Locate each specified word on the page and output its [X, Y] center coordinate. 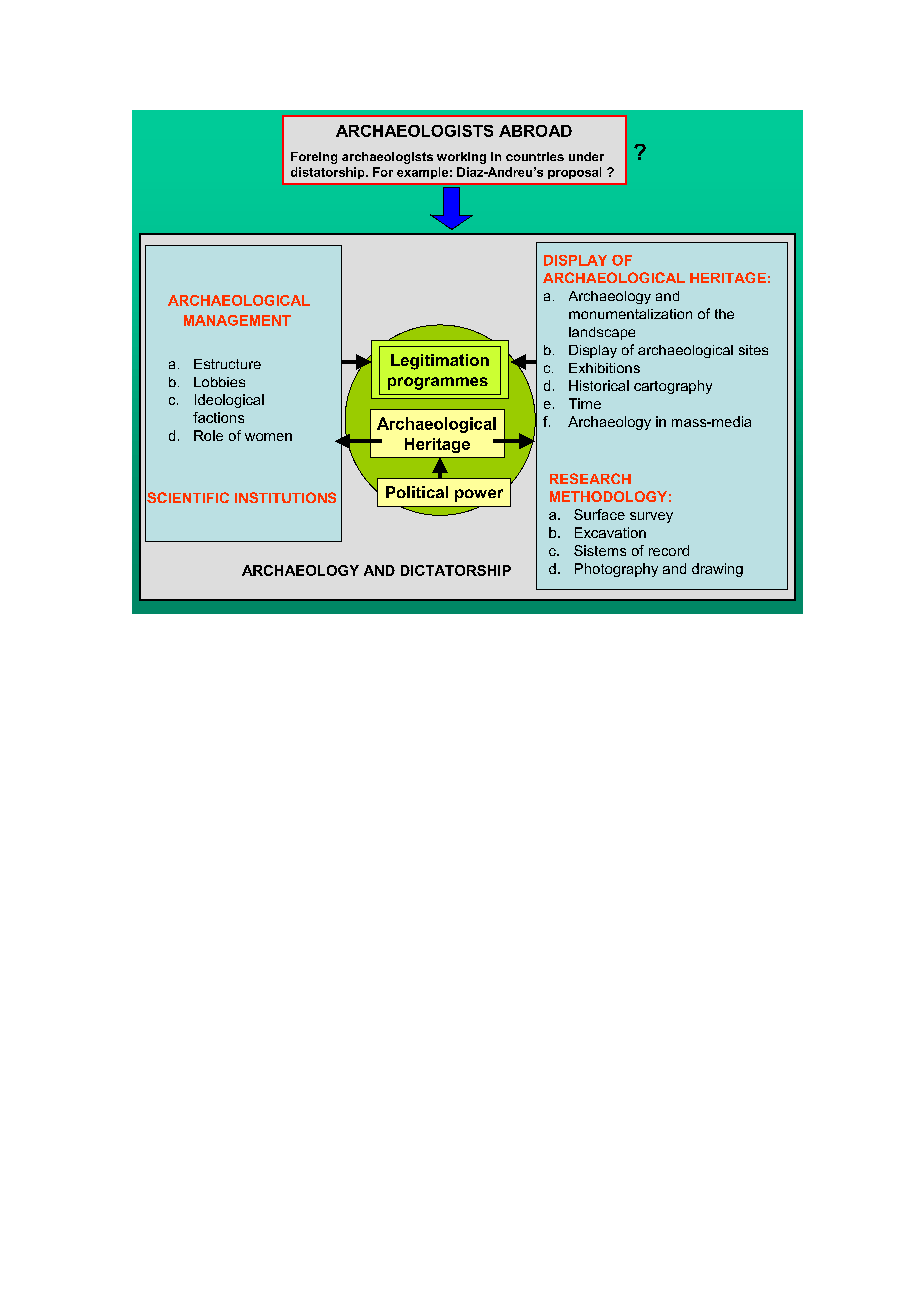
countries [535, 156]
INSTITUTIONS [285, 497]
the [724, 314]
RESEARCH [590, 478]
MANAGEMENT [237, 320]
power [479, 495]
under [586, 156]
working [461, 158]
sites [753, 350]
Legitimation [440, 362]
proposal [574, 173]
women [268, 437]
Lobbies [219, 382]
